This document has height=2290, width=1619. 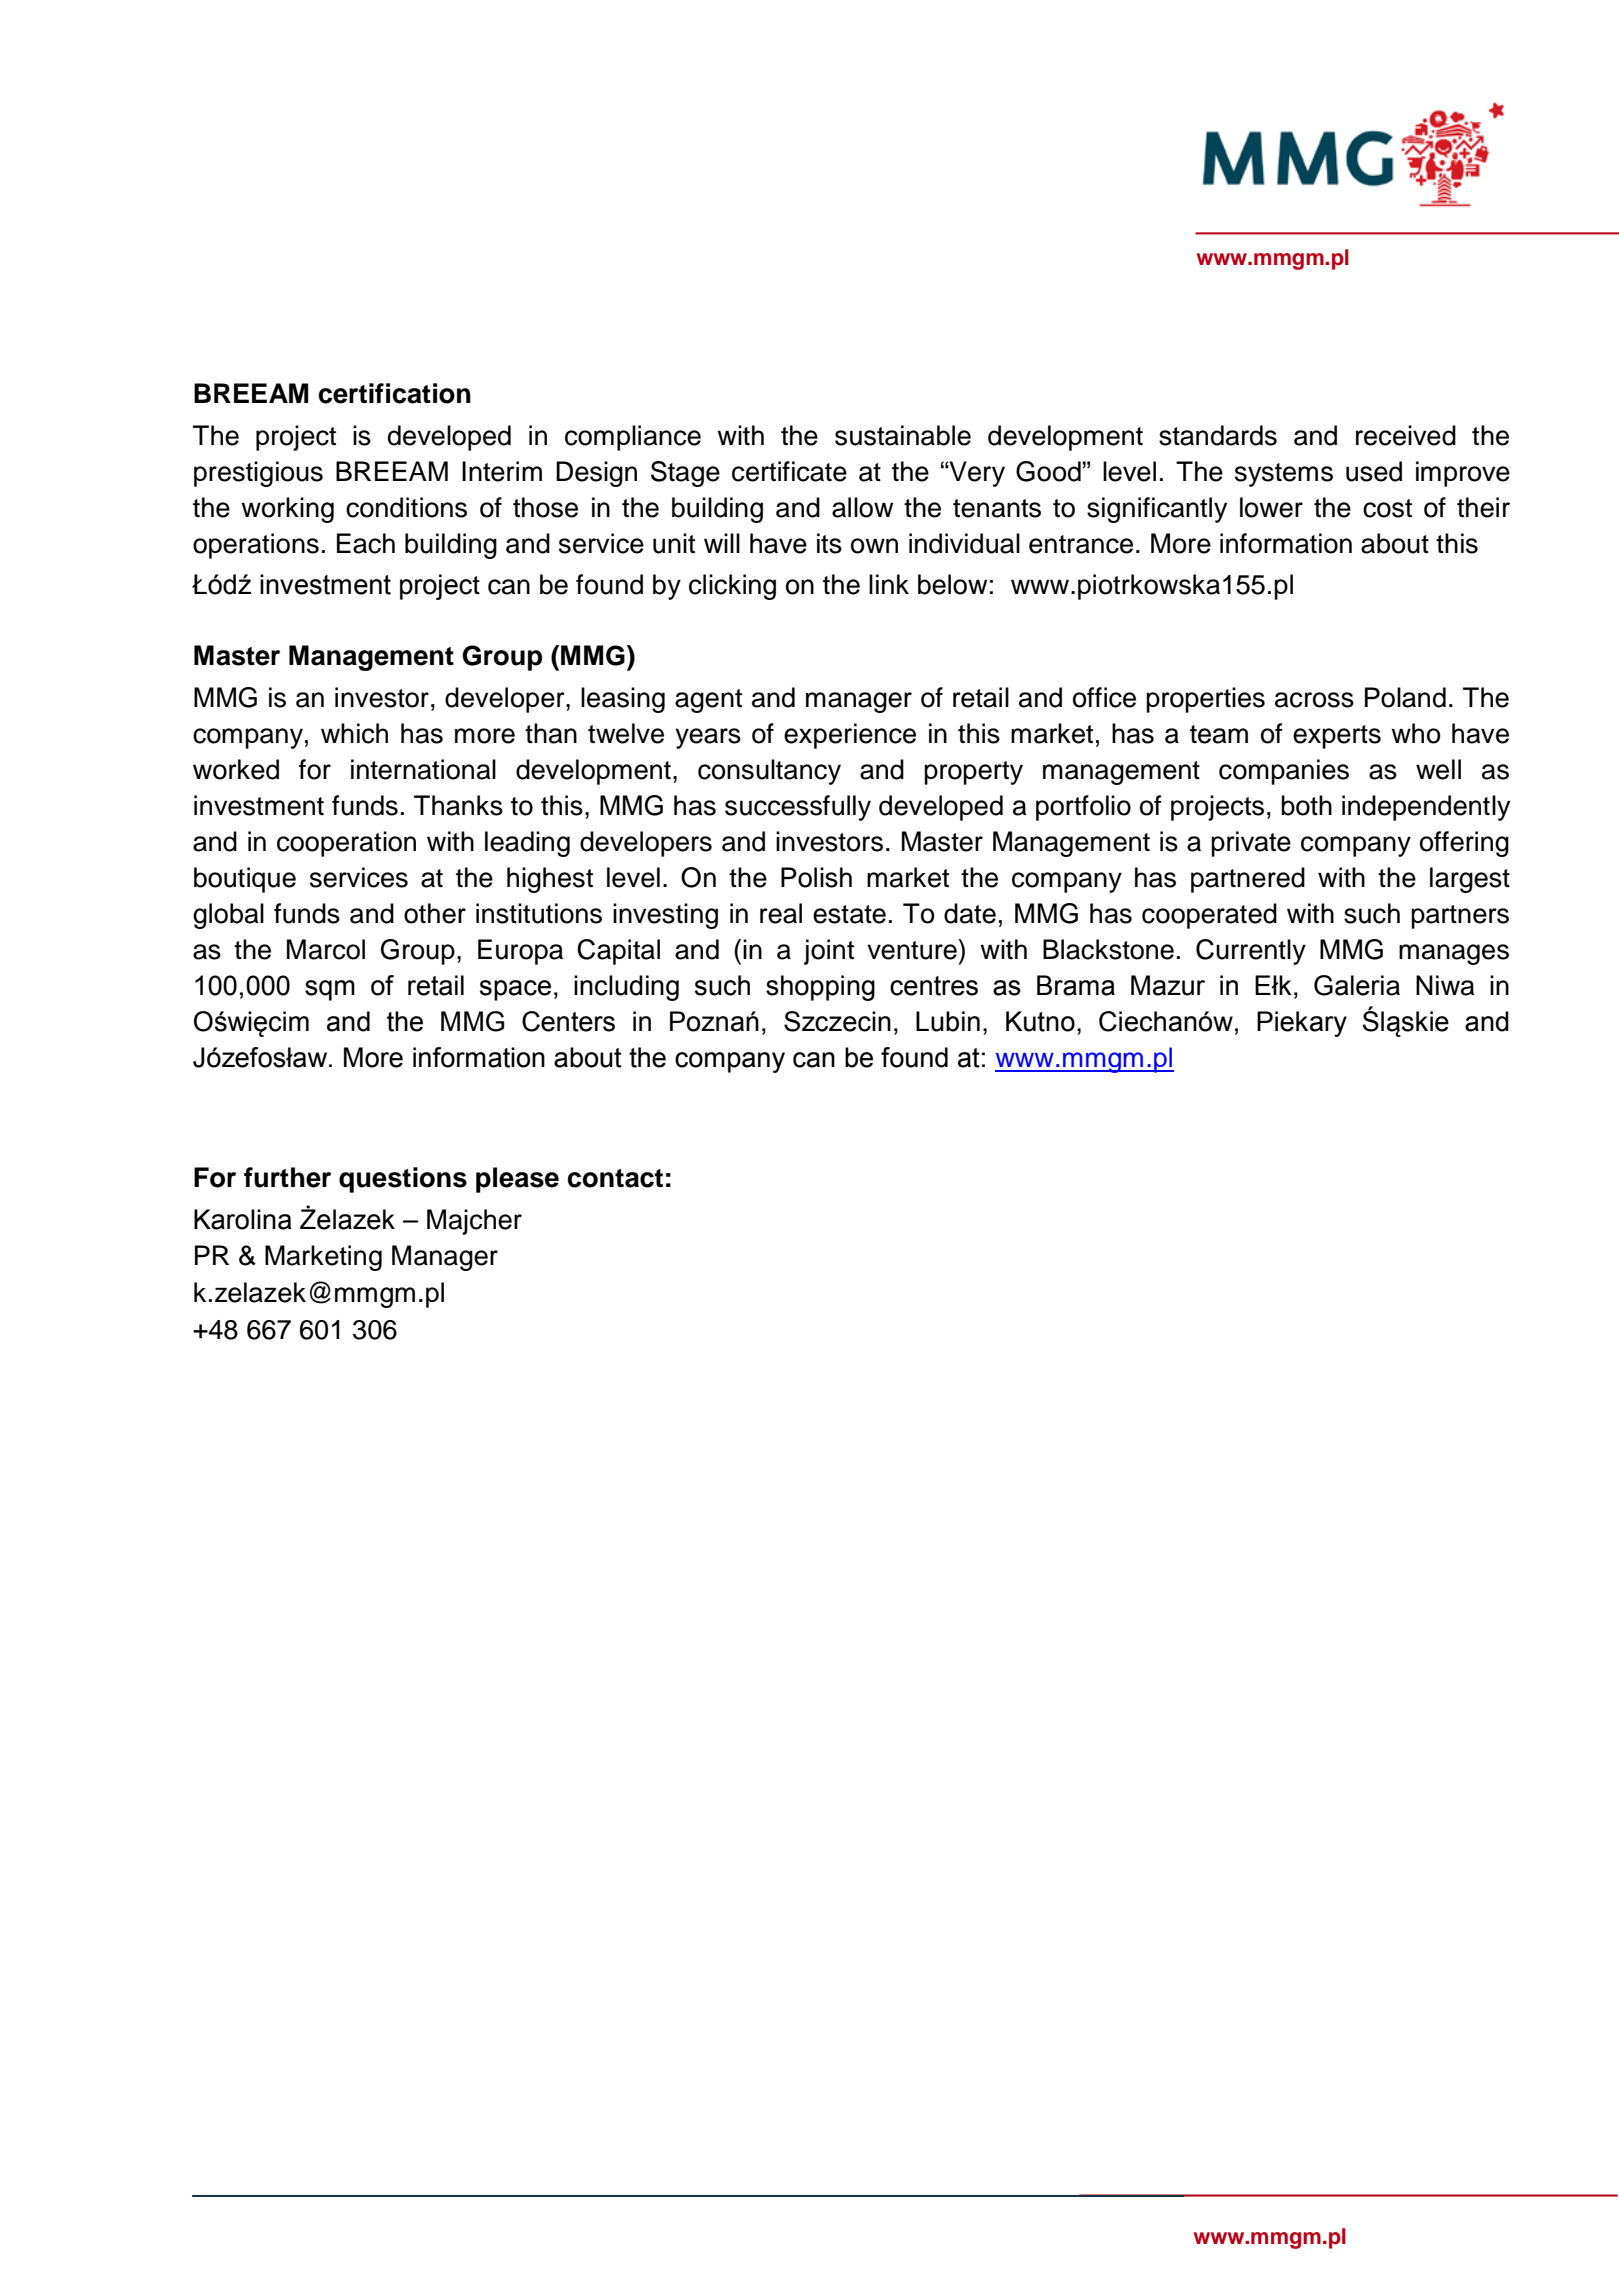 I want to click on which, so click(x=354, y=733).
